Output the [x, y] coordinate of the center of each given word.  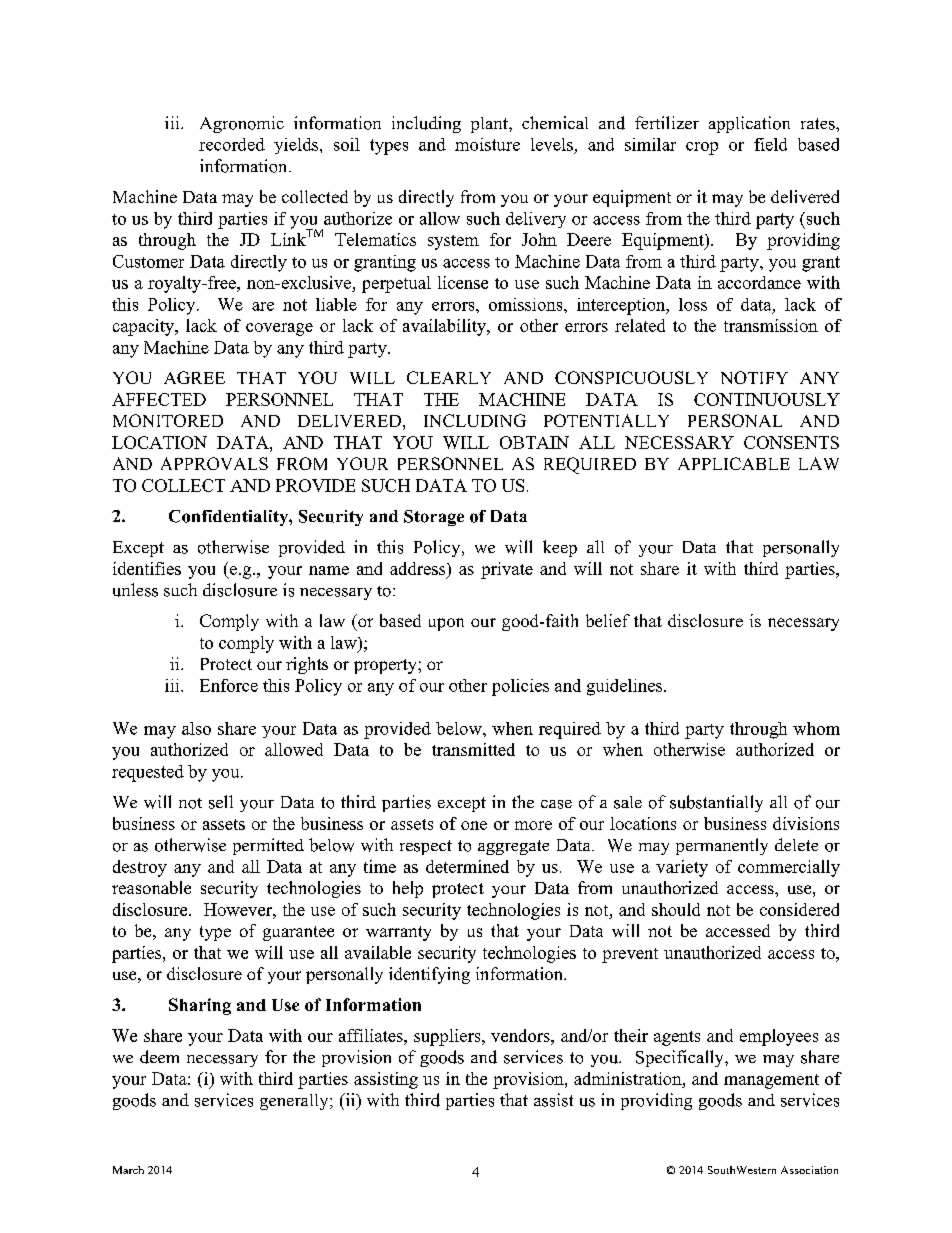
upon [446, 624]
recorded [232, 144]
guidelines [626, 687]
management [771, 1081]
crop [702, 148]
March [128, 1170]
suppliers [448, 1037]
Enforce [229, 685]
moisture [487, 144]
